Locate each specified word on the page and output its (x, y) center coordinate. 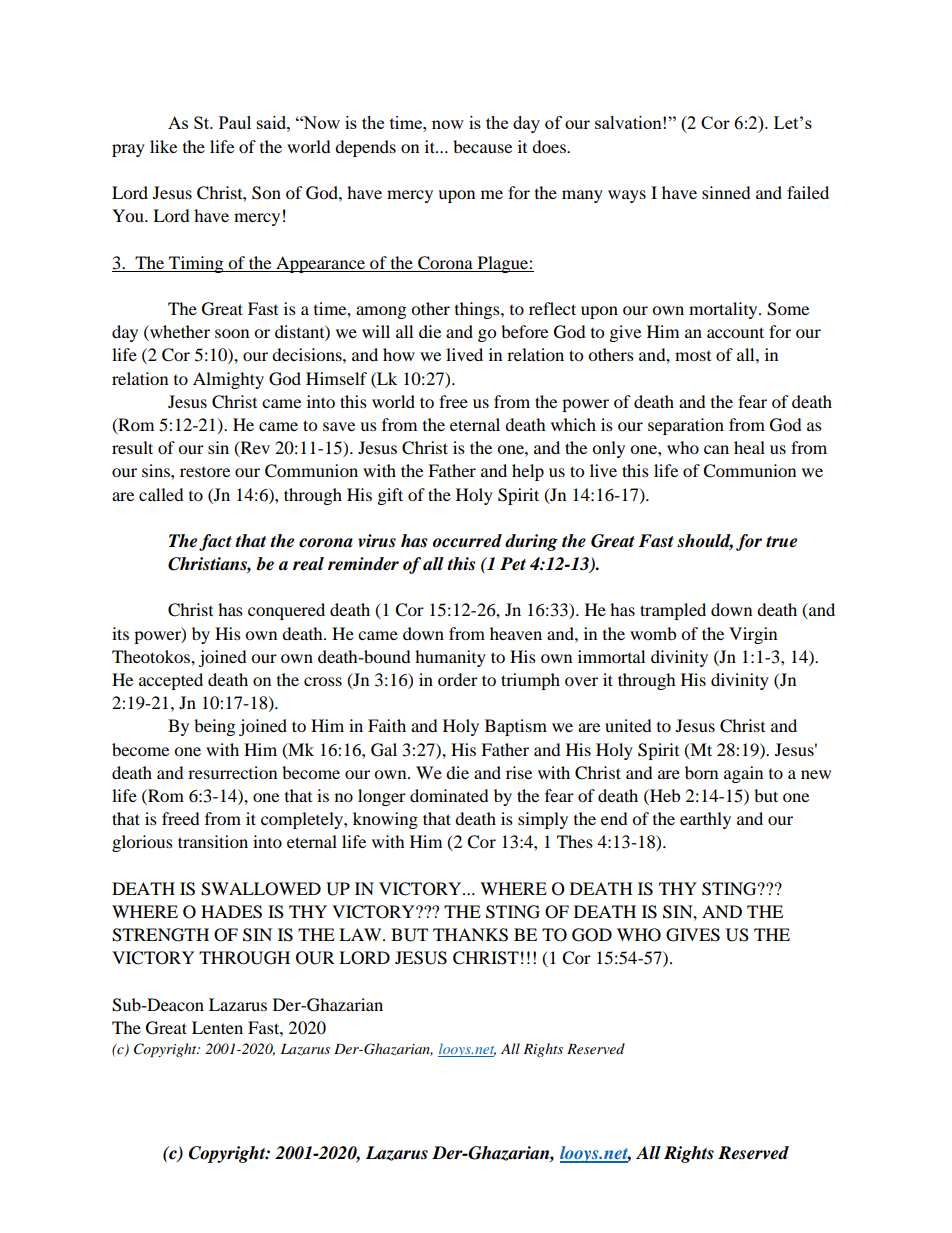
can (716, 449)
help (528, 472)
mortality (724, 310)
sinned (726, 192)
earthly (705, 820)
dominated (449, 795)
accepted (171, 681)
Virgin (753, 635)
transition (213, 841)
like (163, 146)
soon (232, 333)
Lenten (217, 1027)
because (482, 146)
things (478, 310)
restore (205, 472)
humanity (450, 658)
